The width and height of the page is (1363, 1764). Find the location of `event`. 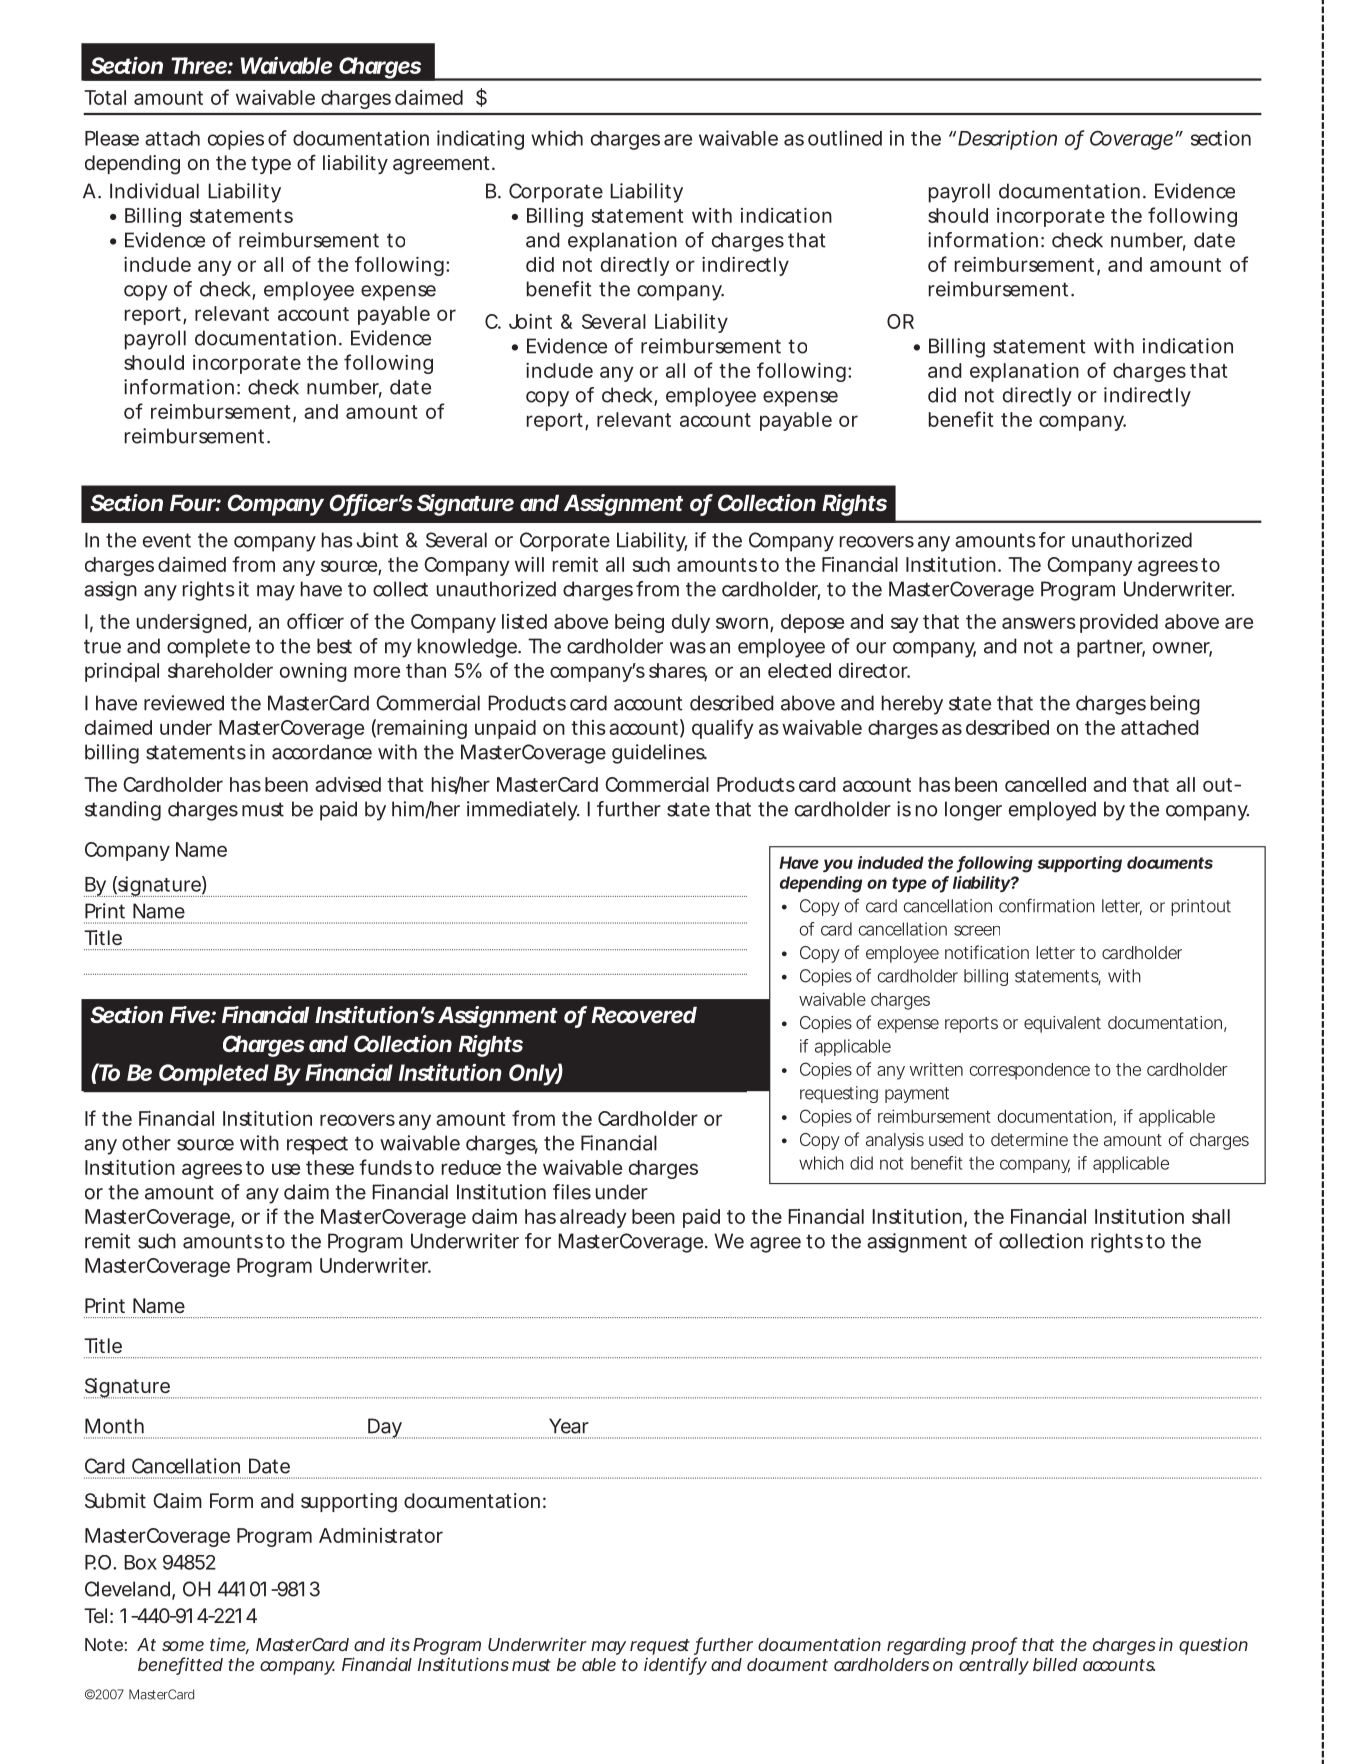

event is located at coordinates (167, 540).
